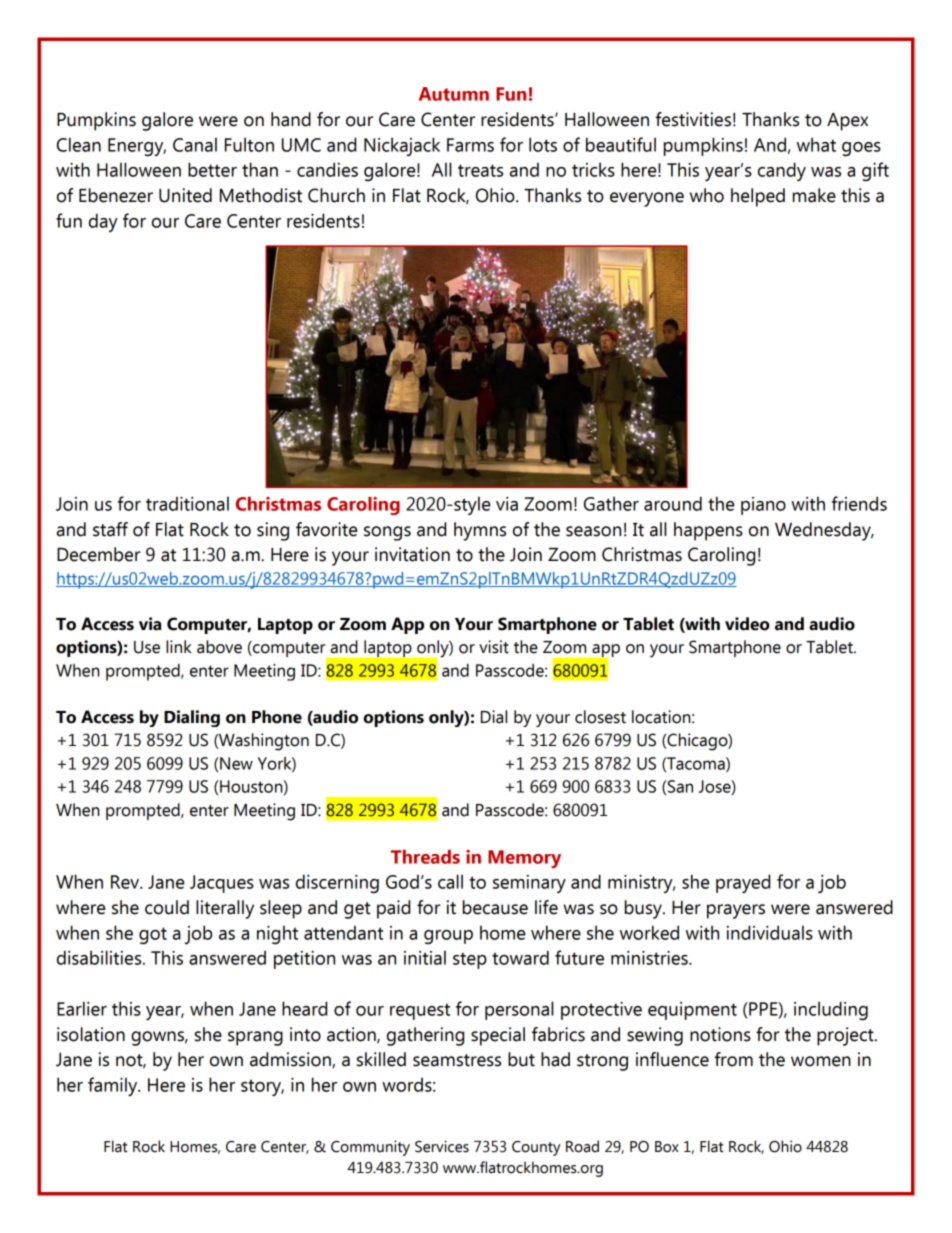 The height and width of the page is (1233, 952). Describe the element at coordinates (747, 624) in the page. I see `video` at that location.
